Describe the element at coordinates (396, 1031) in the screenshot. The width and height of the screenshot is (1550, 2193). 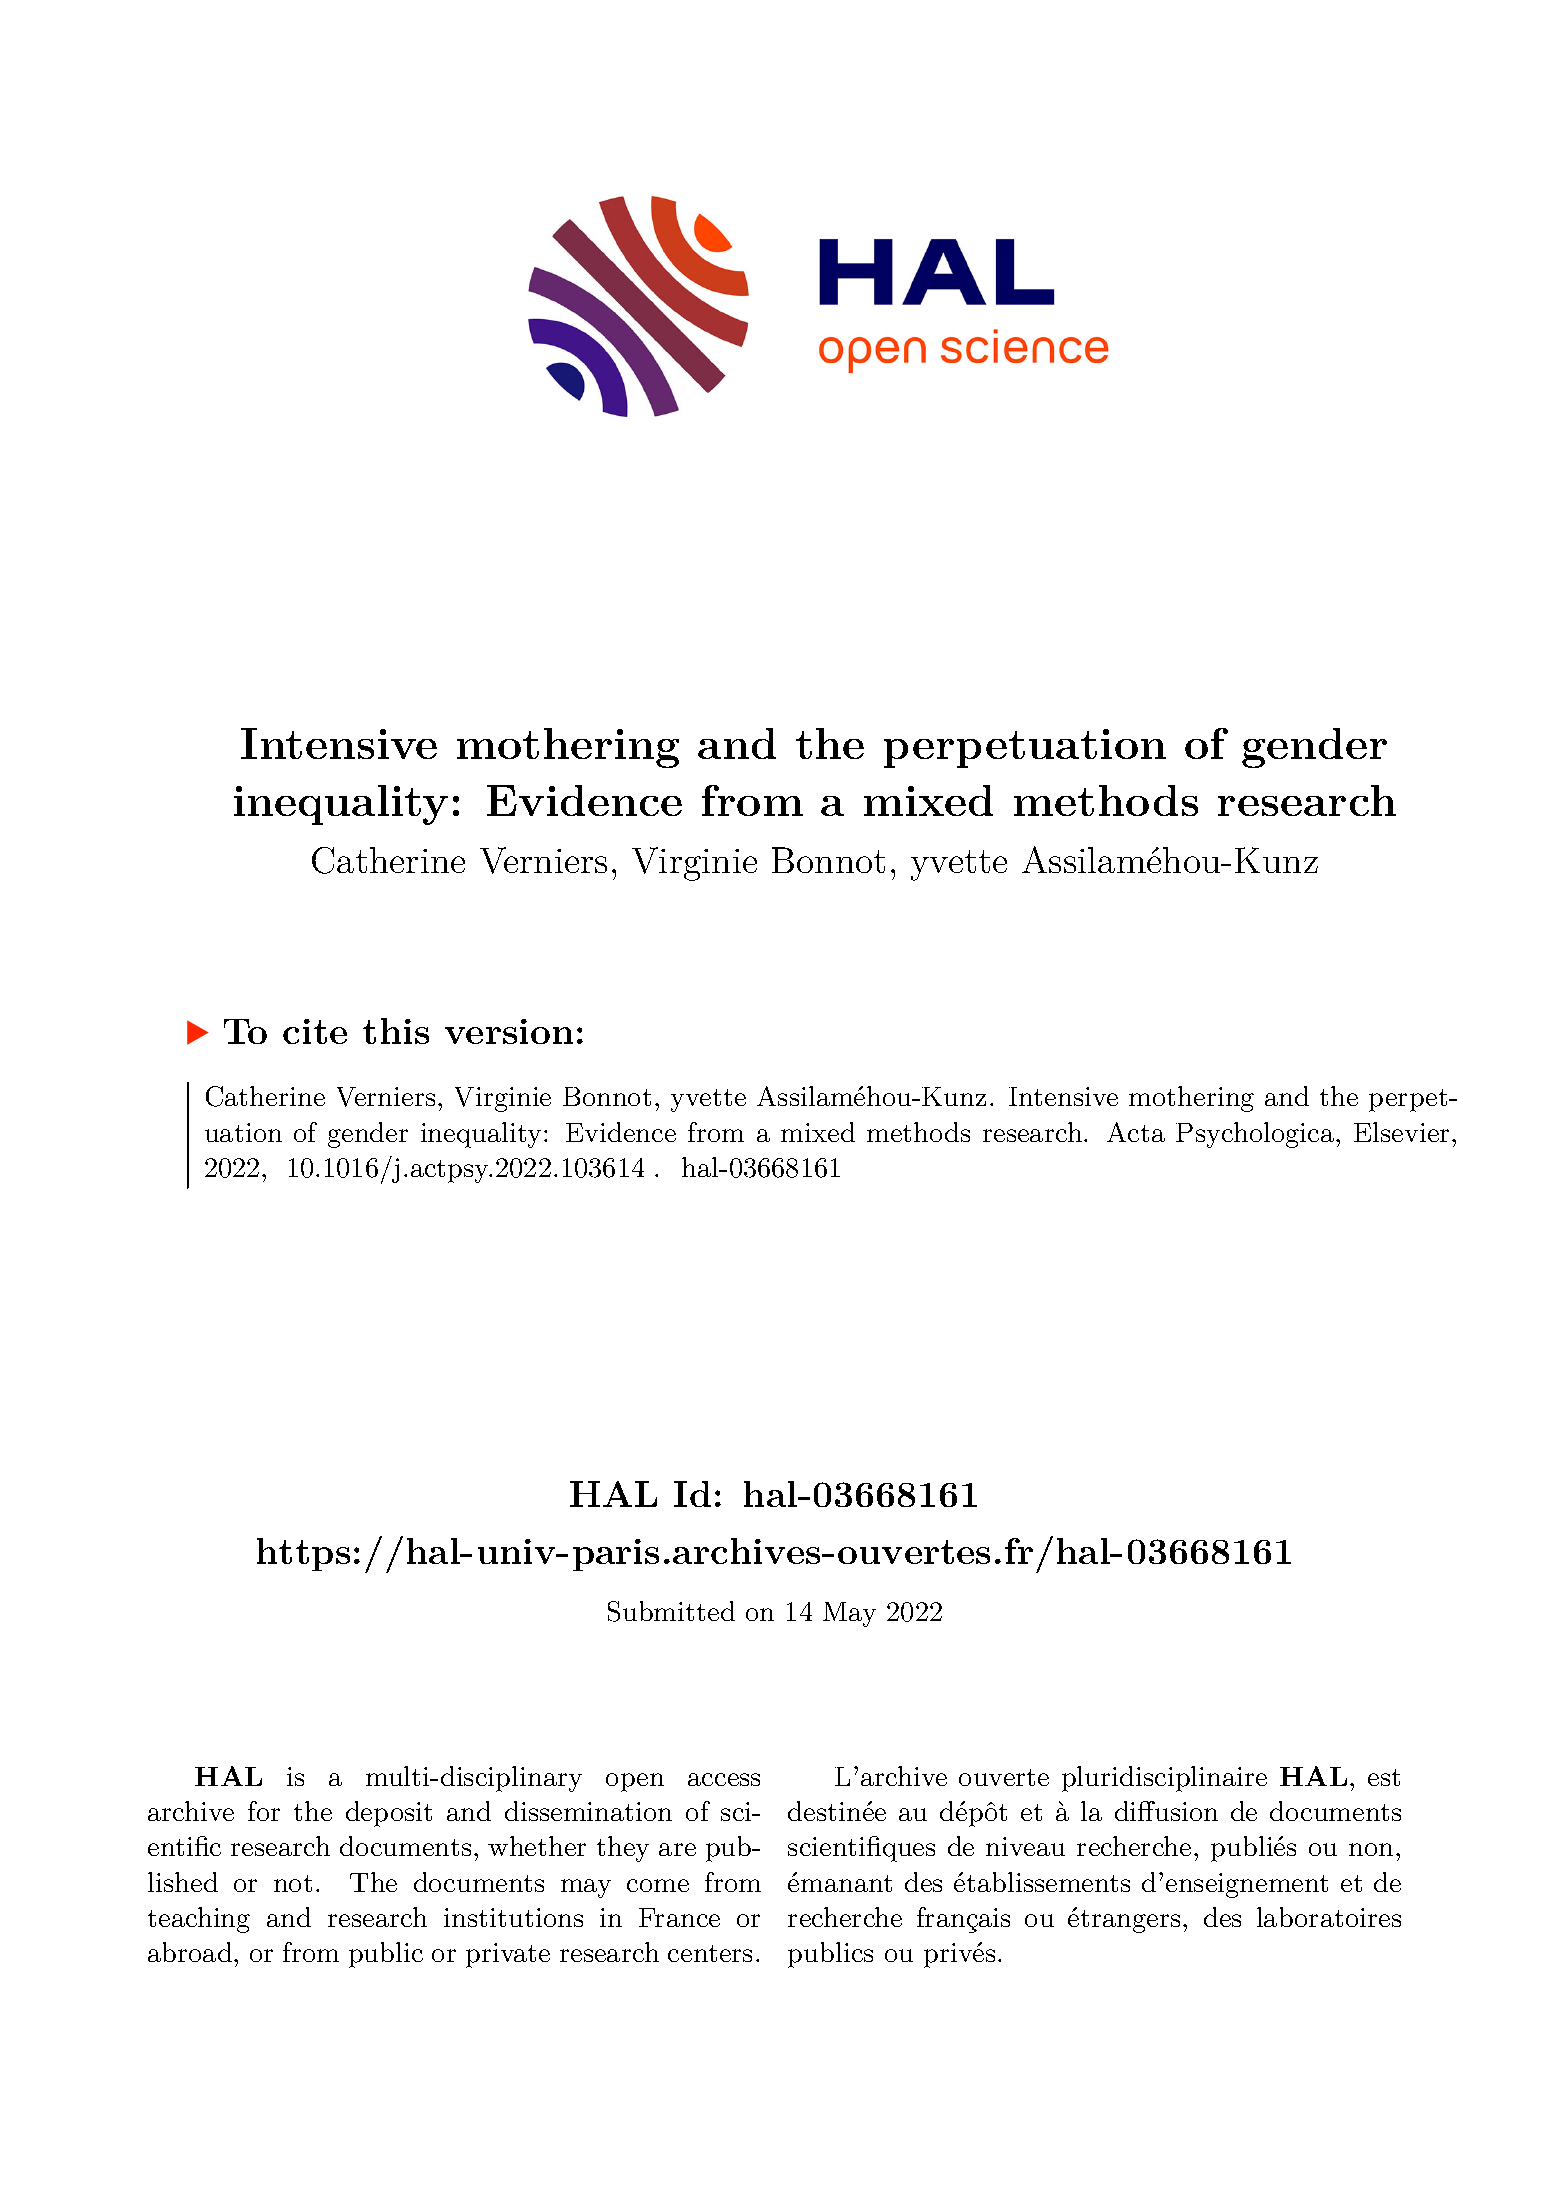
I see `this` at that location.
